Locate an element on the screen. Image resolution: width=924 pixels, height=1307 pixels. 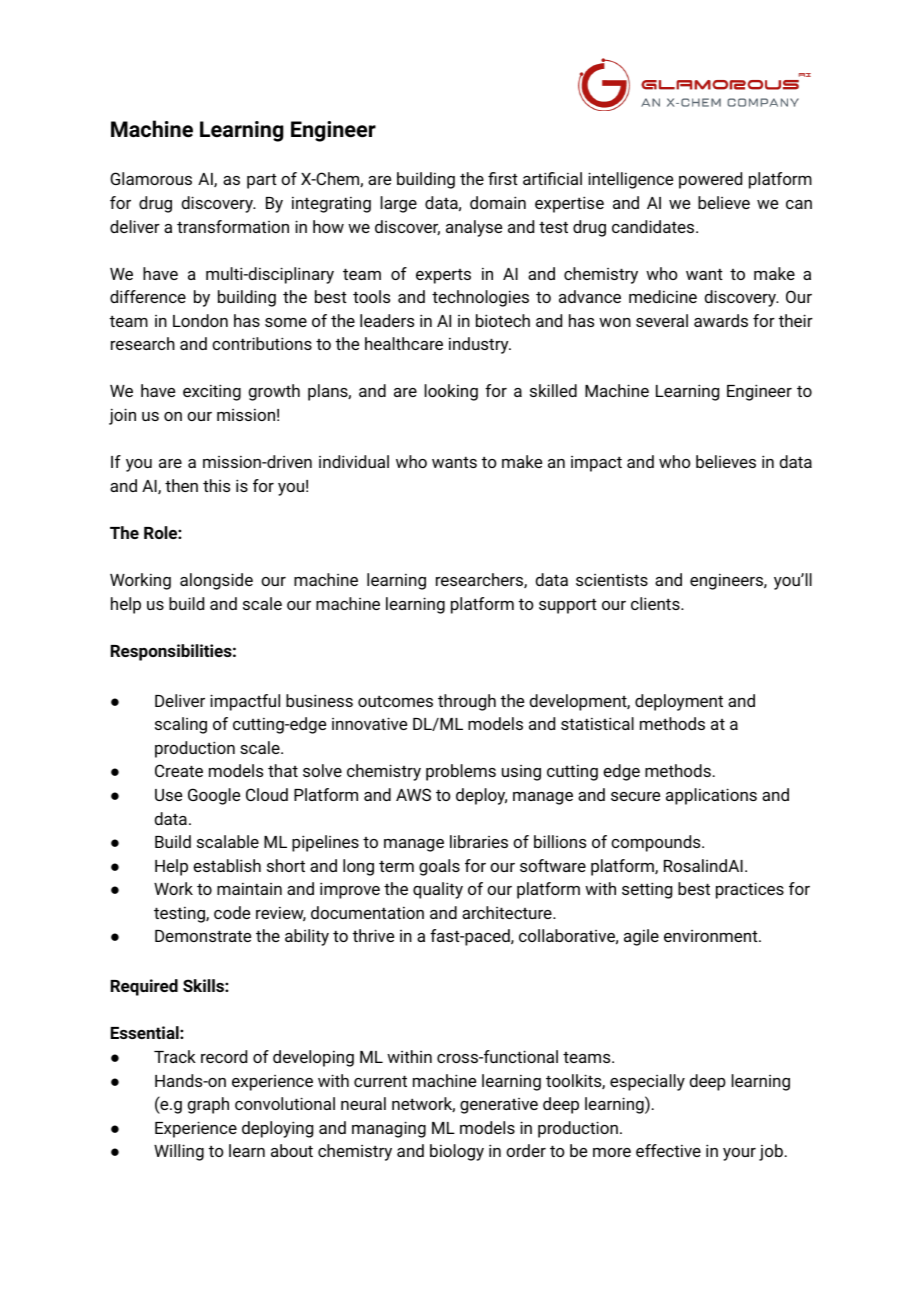
transformation is located at coordinates (233, 226).
